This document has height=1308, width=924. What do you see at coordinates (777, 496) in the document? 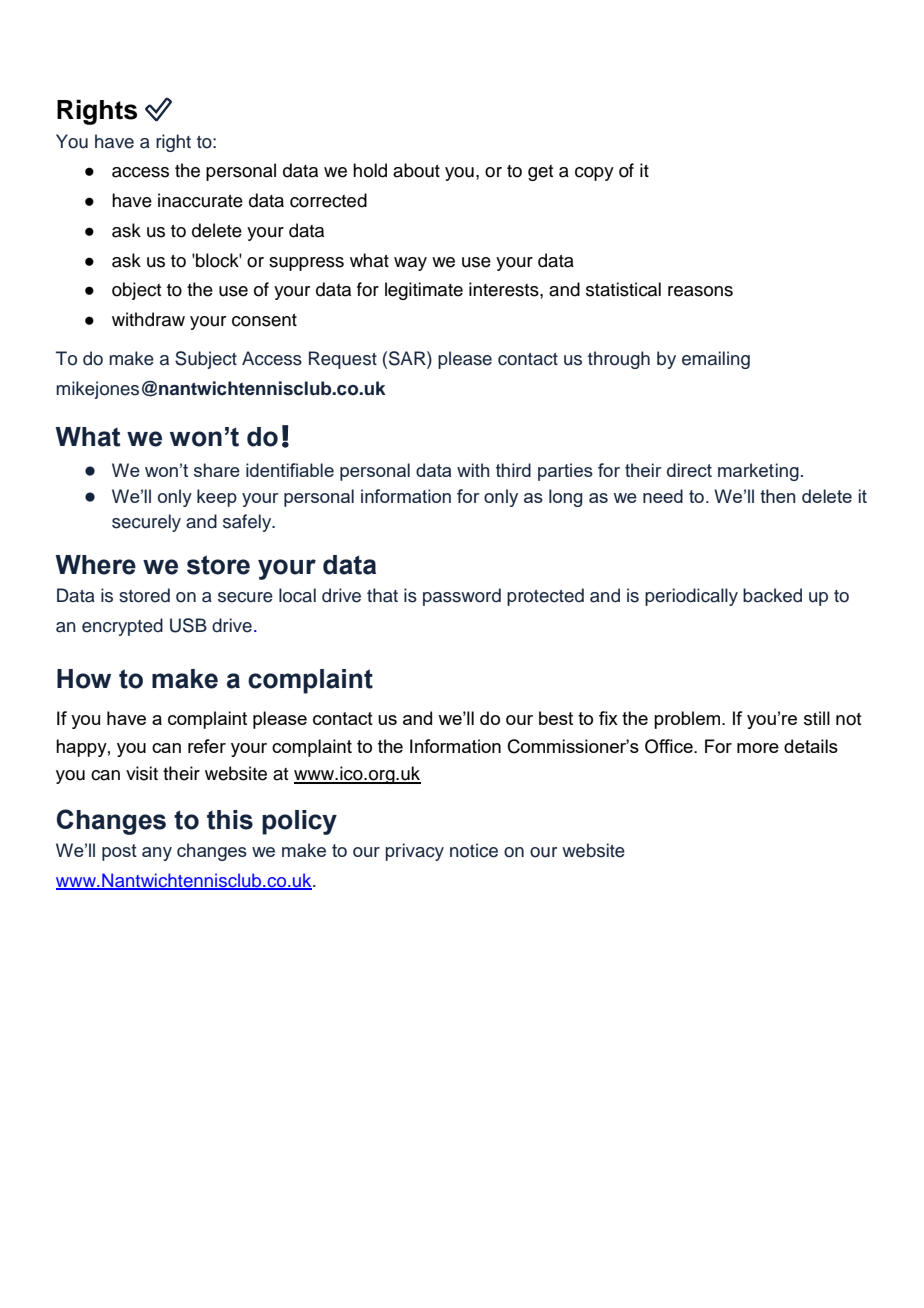
I see `then` at bounding box center [777, 496].
